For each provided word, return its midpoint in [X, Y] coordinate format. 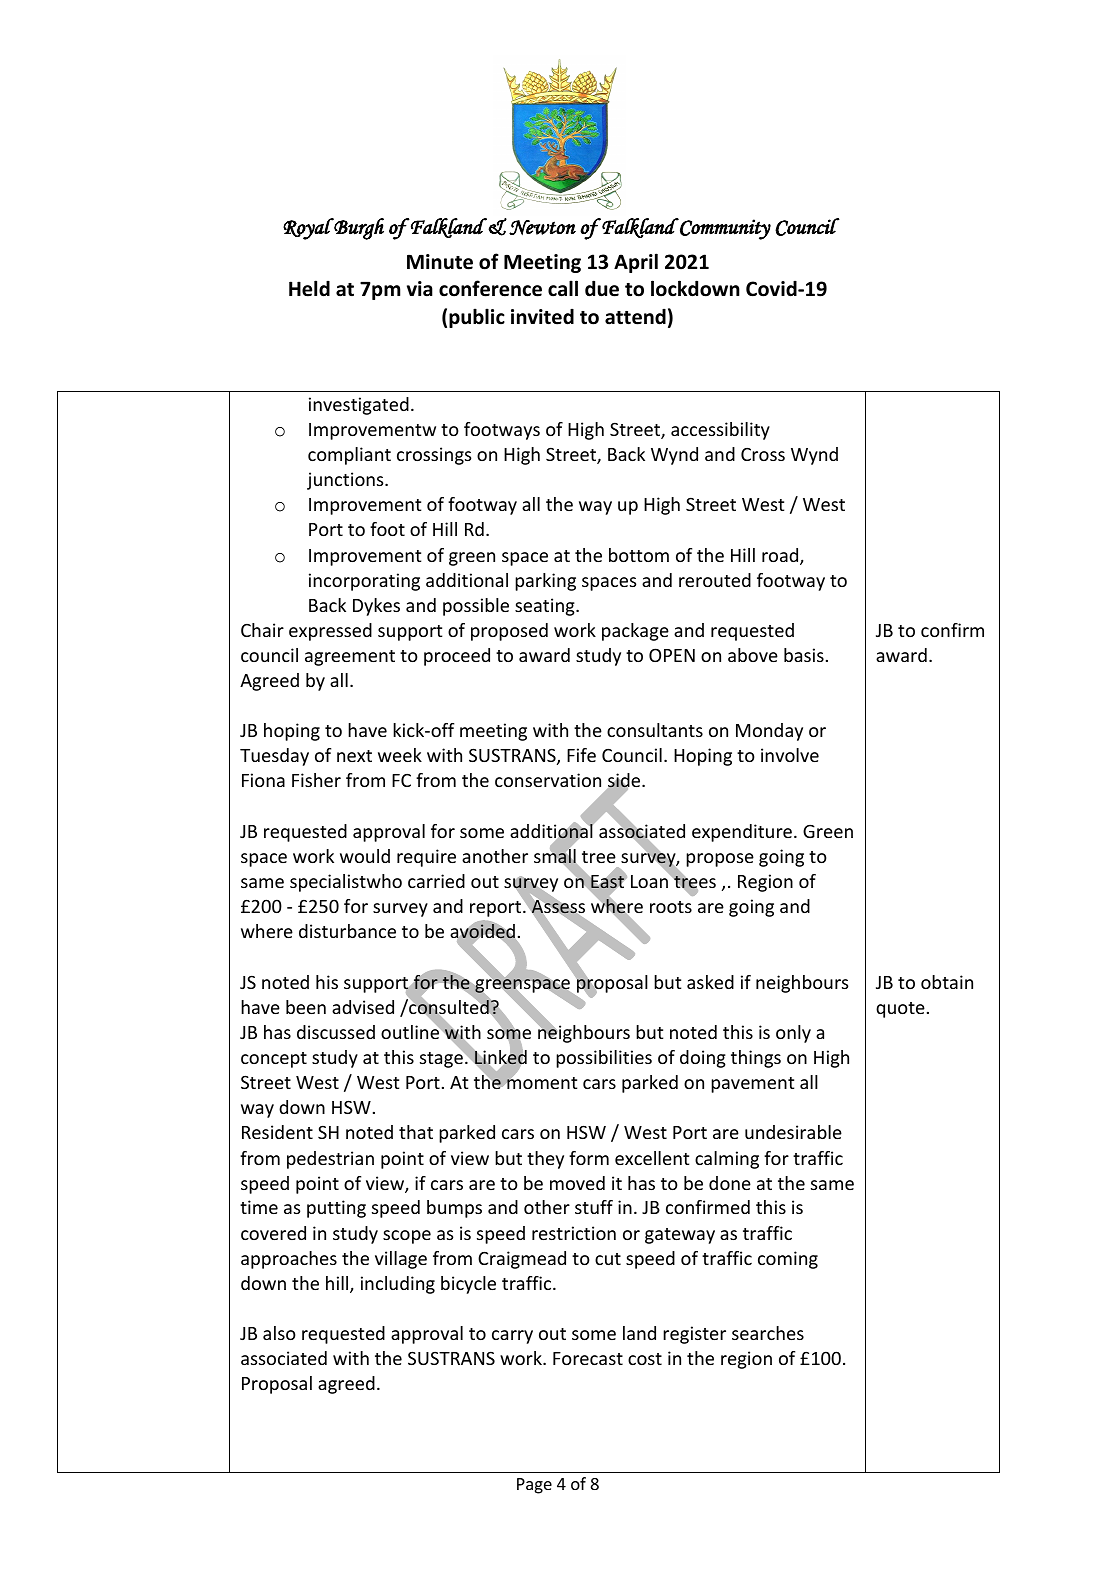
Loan [651, 880]
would [365, 856]
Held [309, 288]
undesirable [793, 1132]
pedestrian [330, 1160]
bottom [639, 555]
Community [724, 229]
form [589, 1158]
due [602, 288]
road [781, 556]
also [279, 1333]
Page [534, 1486]
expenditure [742, 833]
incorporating [364, 582]
